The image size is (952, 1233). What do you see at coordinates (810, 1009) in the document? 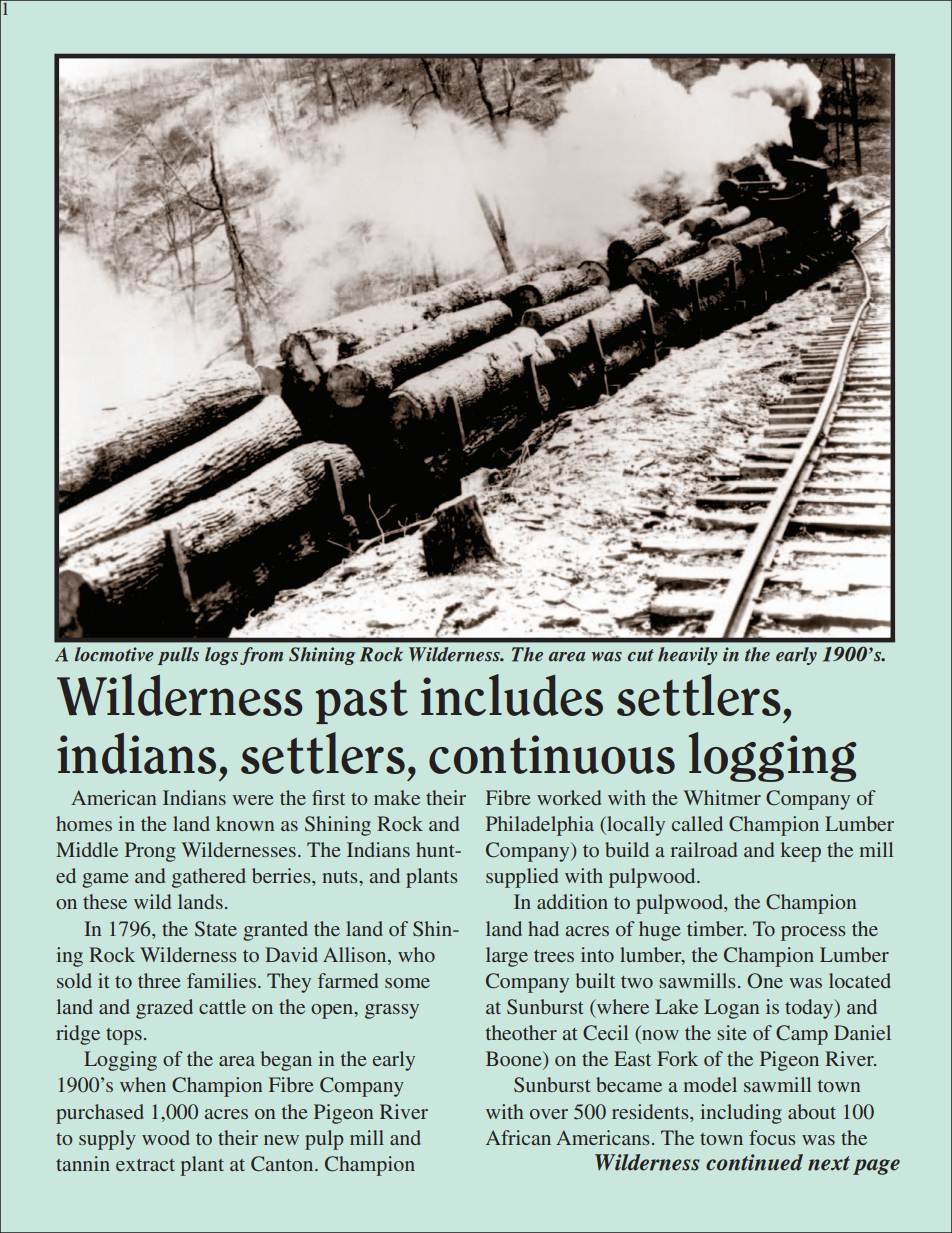
I see `today` at bounding box center [810, 1009].
